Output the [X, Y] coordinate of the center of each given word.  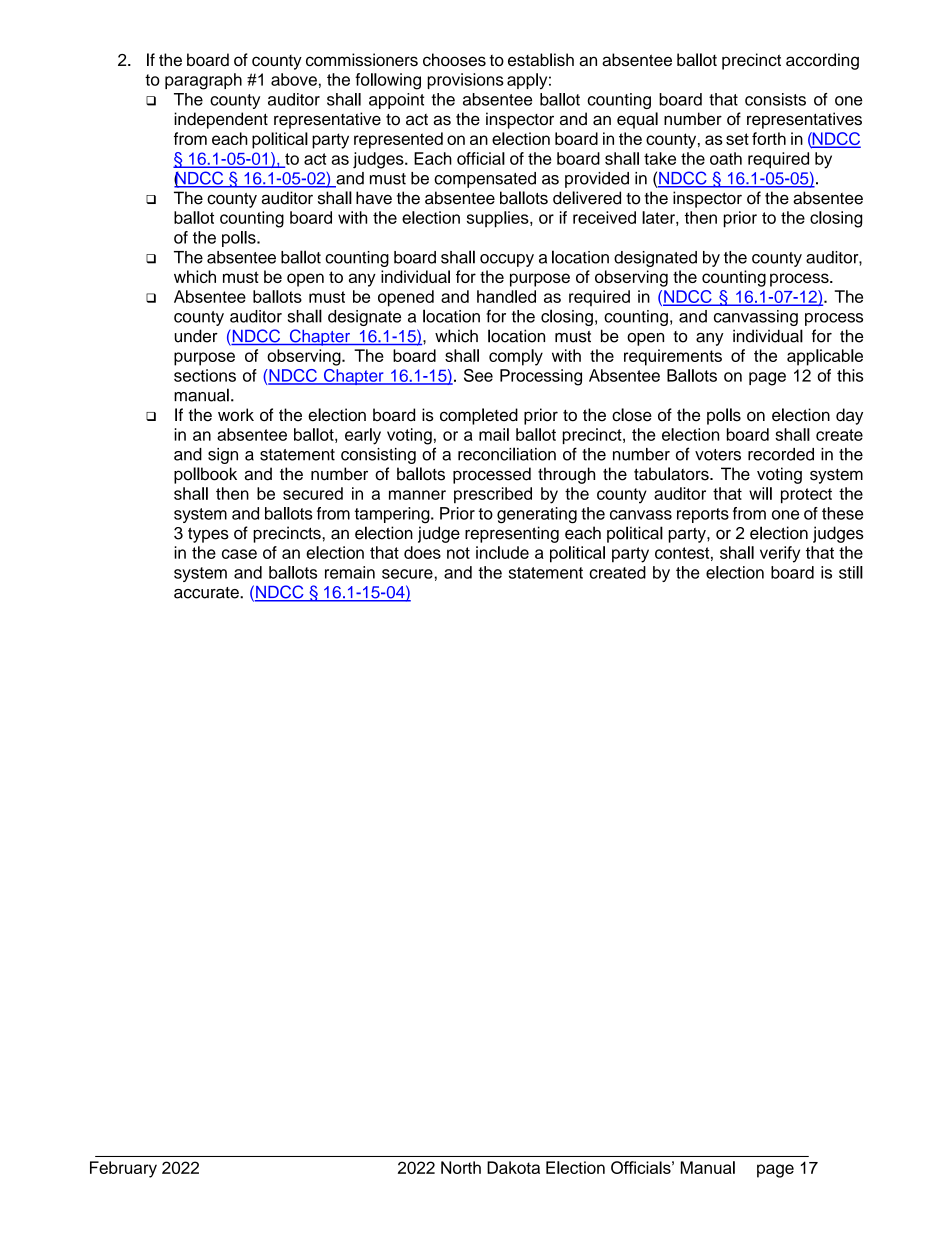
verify [780, 554]
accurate [207, 593]
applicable [825, 357]
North [461, 1167]
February [123, 1169]
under [196, 336]
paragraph [203, 81]
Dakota [513, 1167]
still [851, 572]
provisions [465, 81]
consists [775, 99]
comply [516, 357]
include [502, 552]
